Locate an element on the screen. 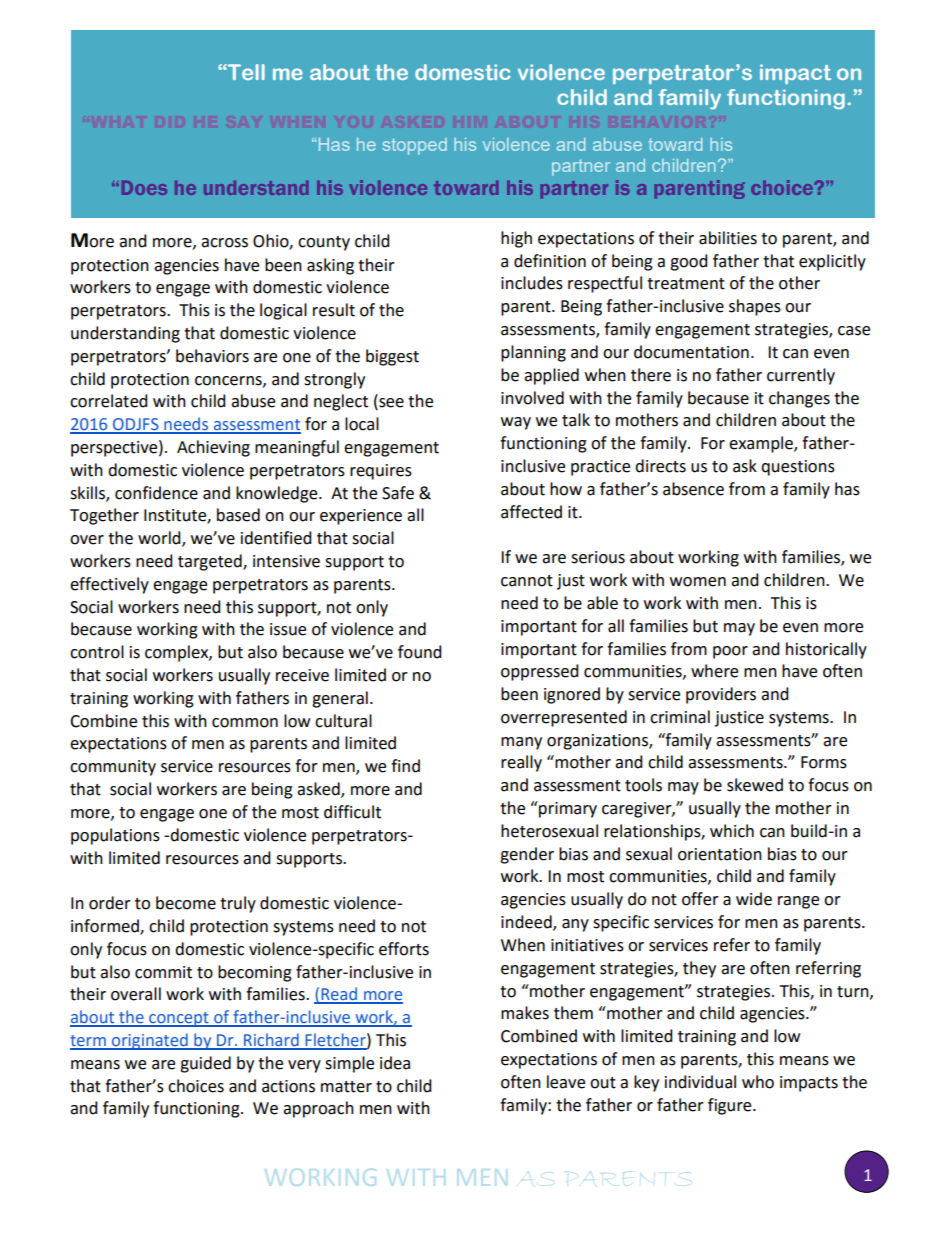  Does is located at coordinates (144, 188).
